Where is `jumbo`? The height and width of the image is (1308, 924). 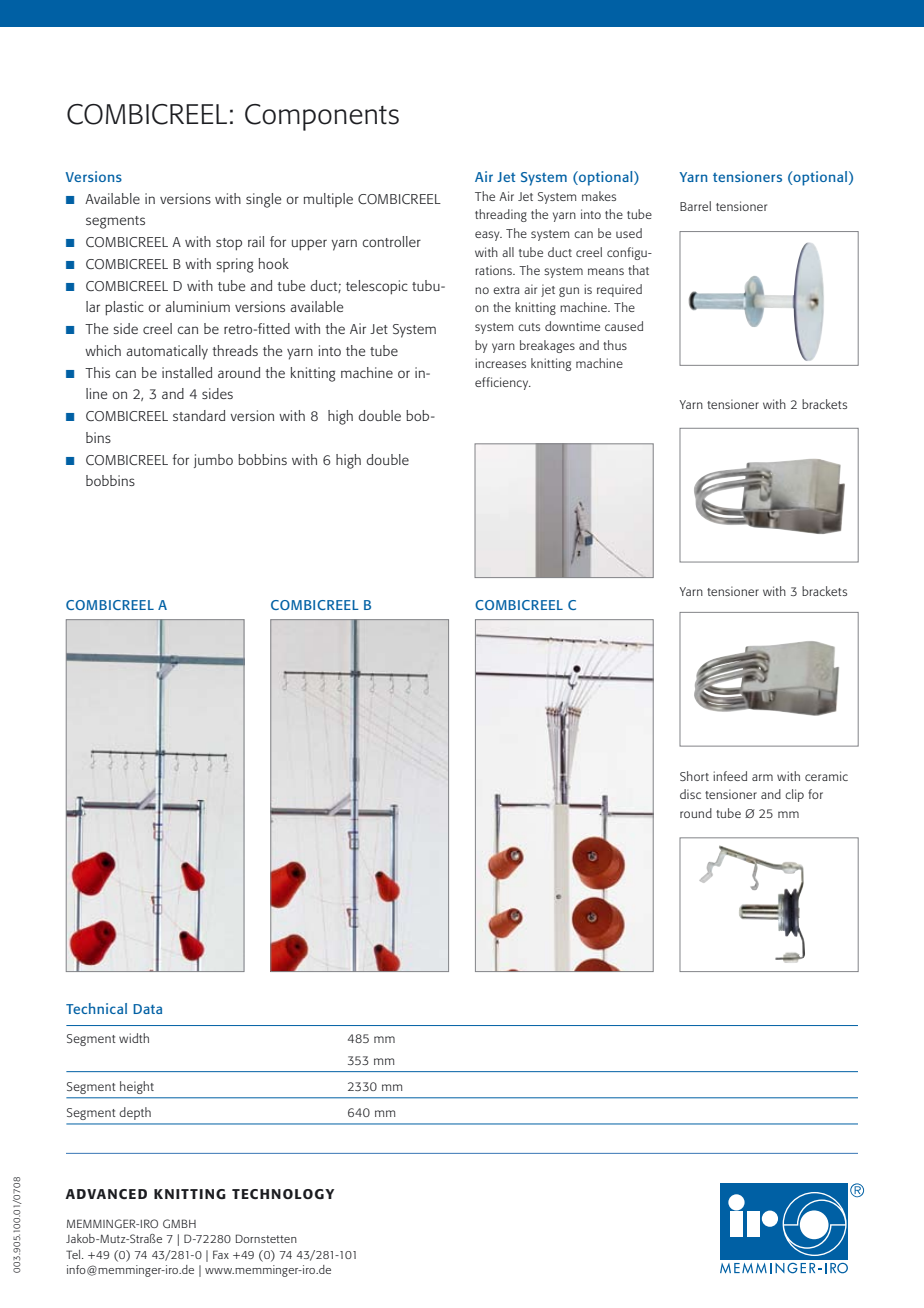
jumbo is located at coordinates (213, 461).
